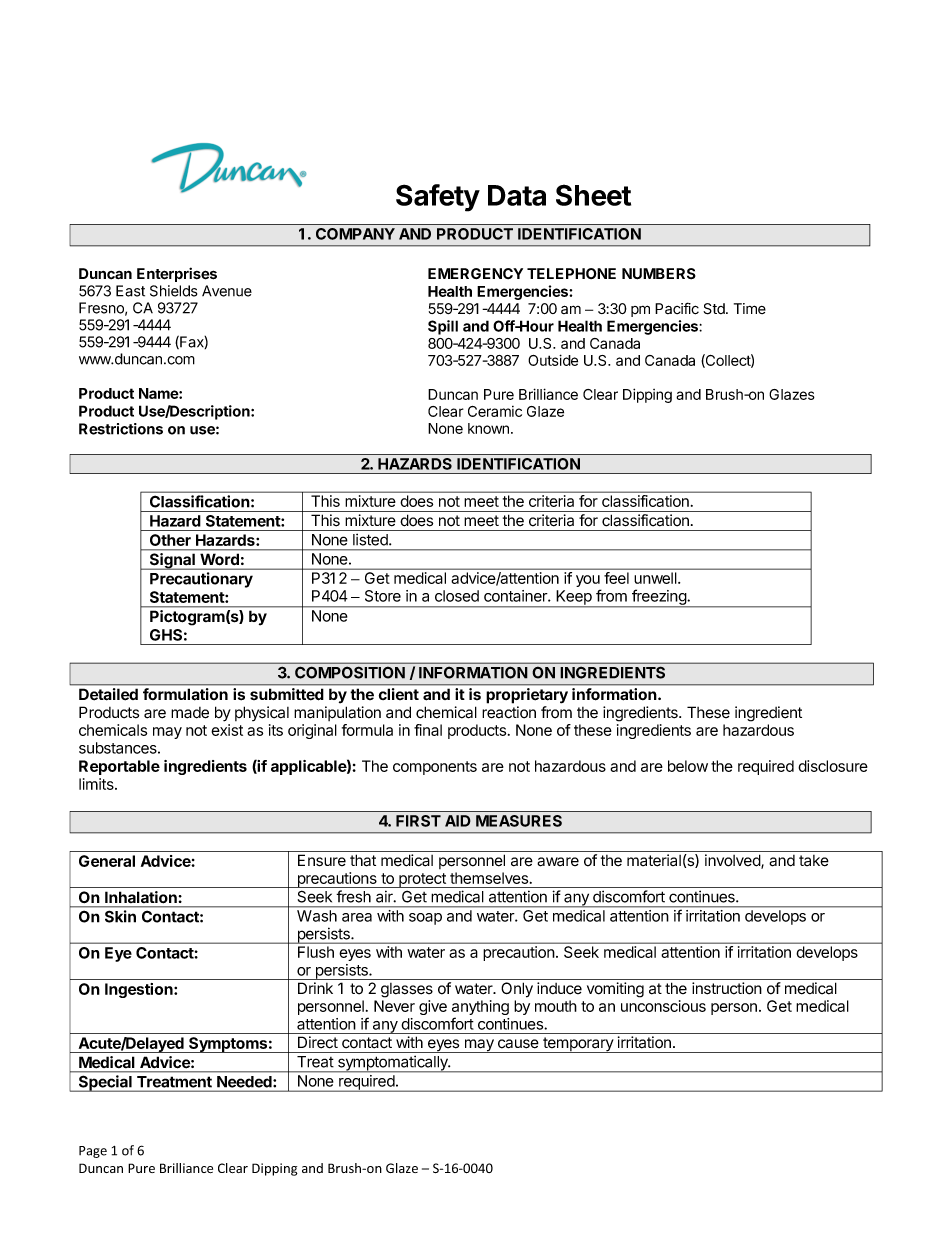 The width and height of the screenshot is (952, 1233). What do you see at coordinates (659, 274) in the screenshot?
I see `NUMBERS` at bounding box center [659, 274].
